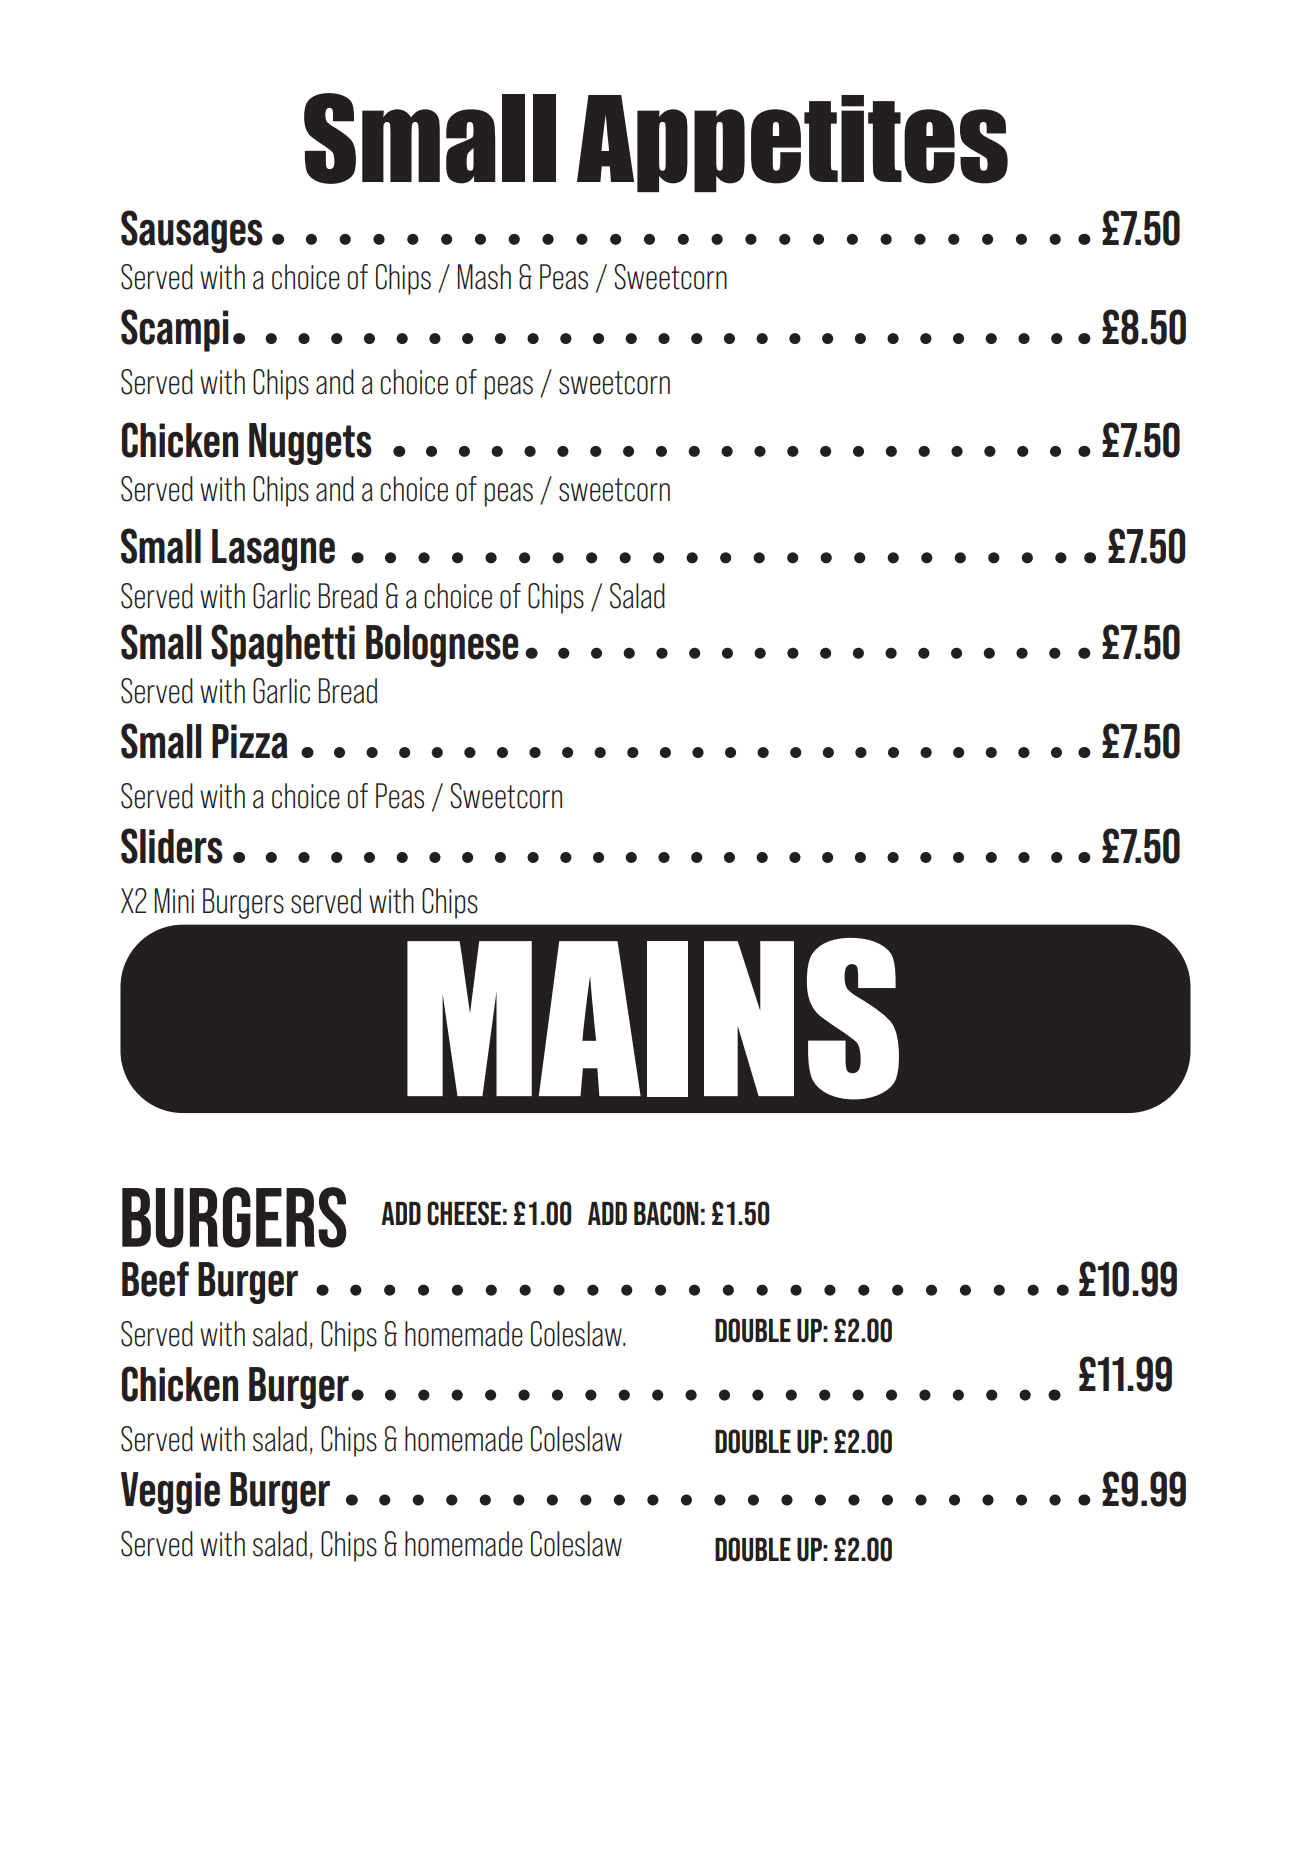  I want to click on Pizza, so click(250, 741).
